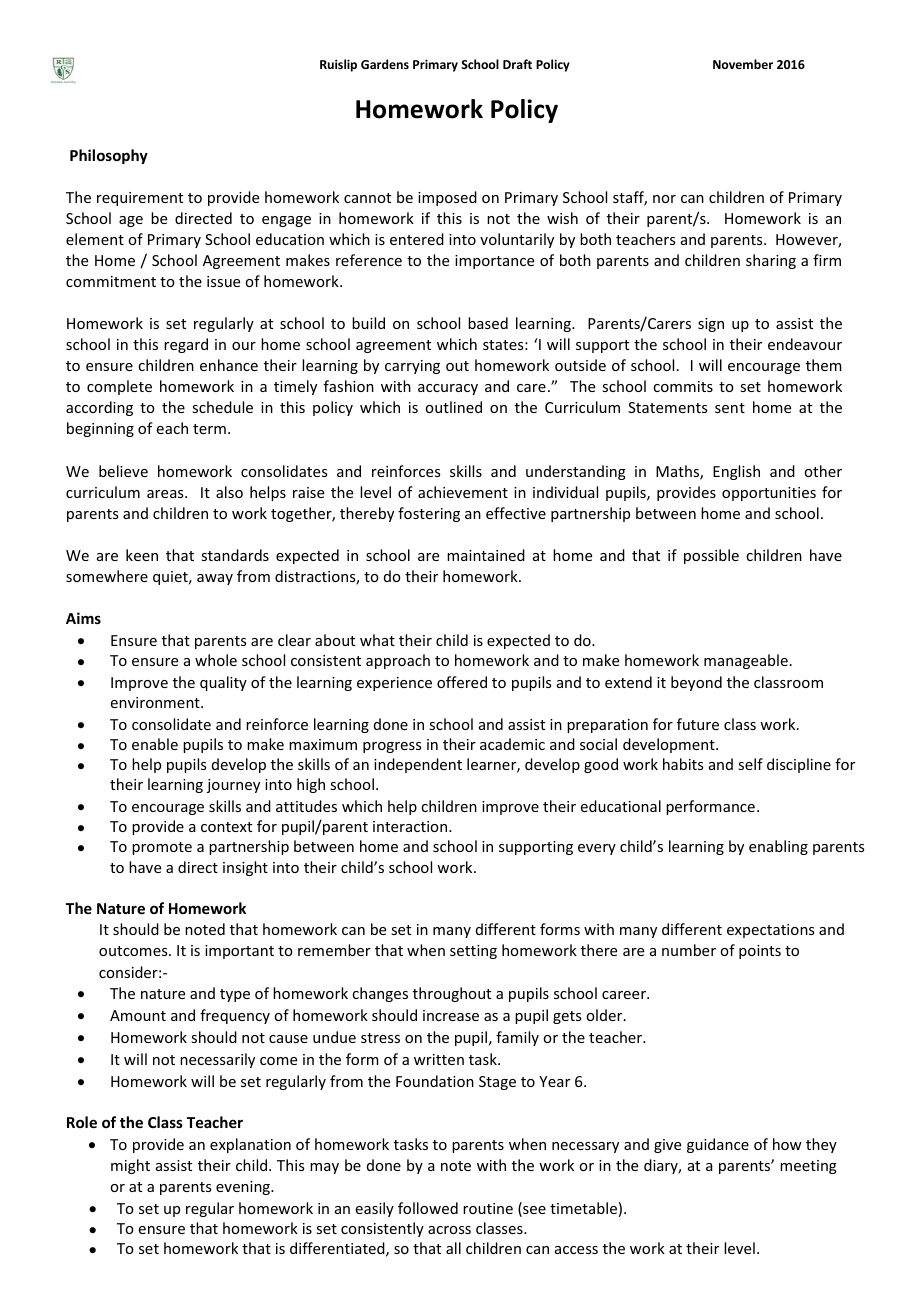 Image resolution: width=924 pixels, height=1308 pixels. What do you see at coordinates (239, 952) in the screenshot?
I see `important` at bounding box center [239, 952].
